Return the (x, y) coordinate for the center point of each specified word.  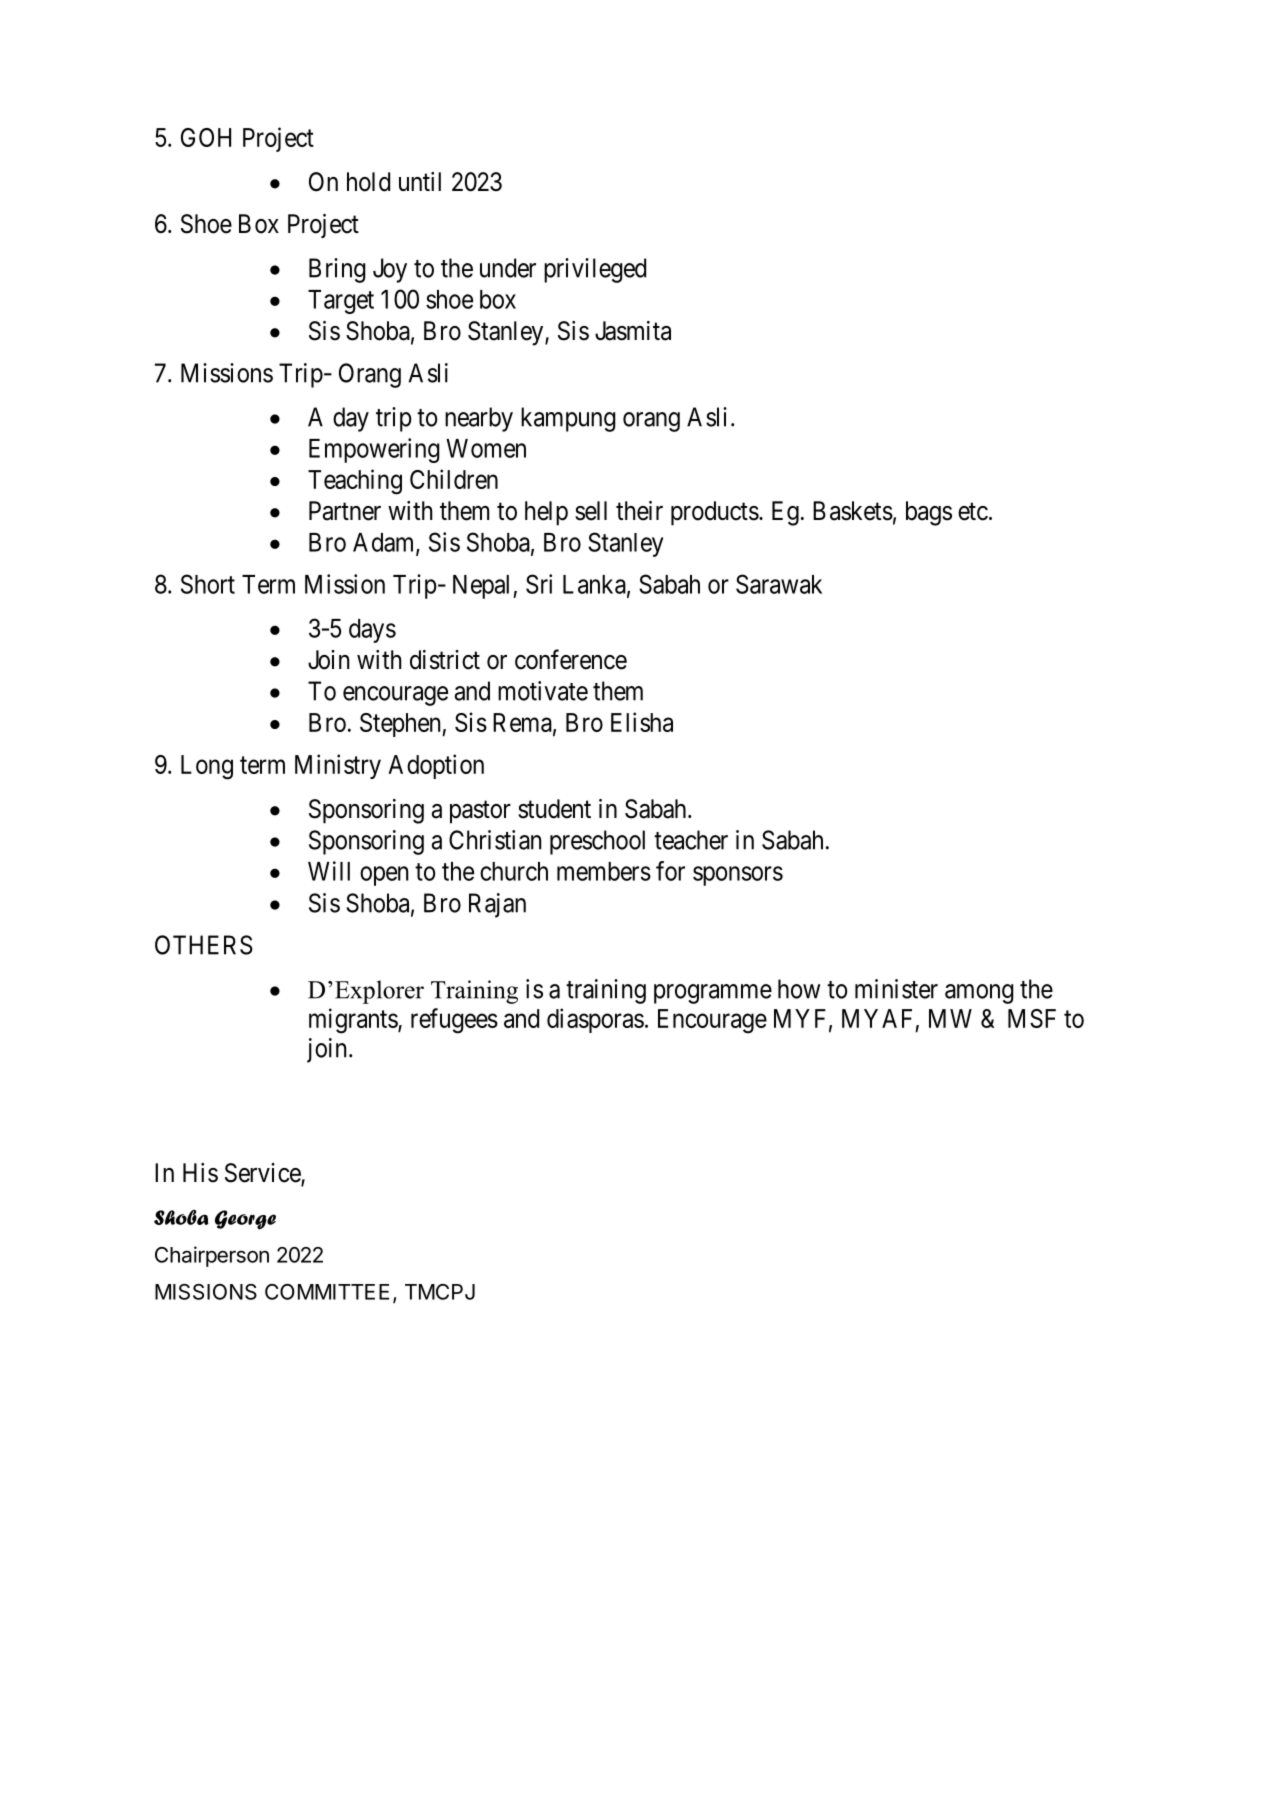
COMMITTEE (327, 1292)
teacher (691, 840)
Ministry (338, 766)
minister (896, 989)
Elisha (642, 722)
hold (368, 182)
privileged (595, 270)
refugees (454, 1021)
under (508, 268)
